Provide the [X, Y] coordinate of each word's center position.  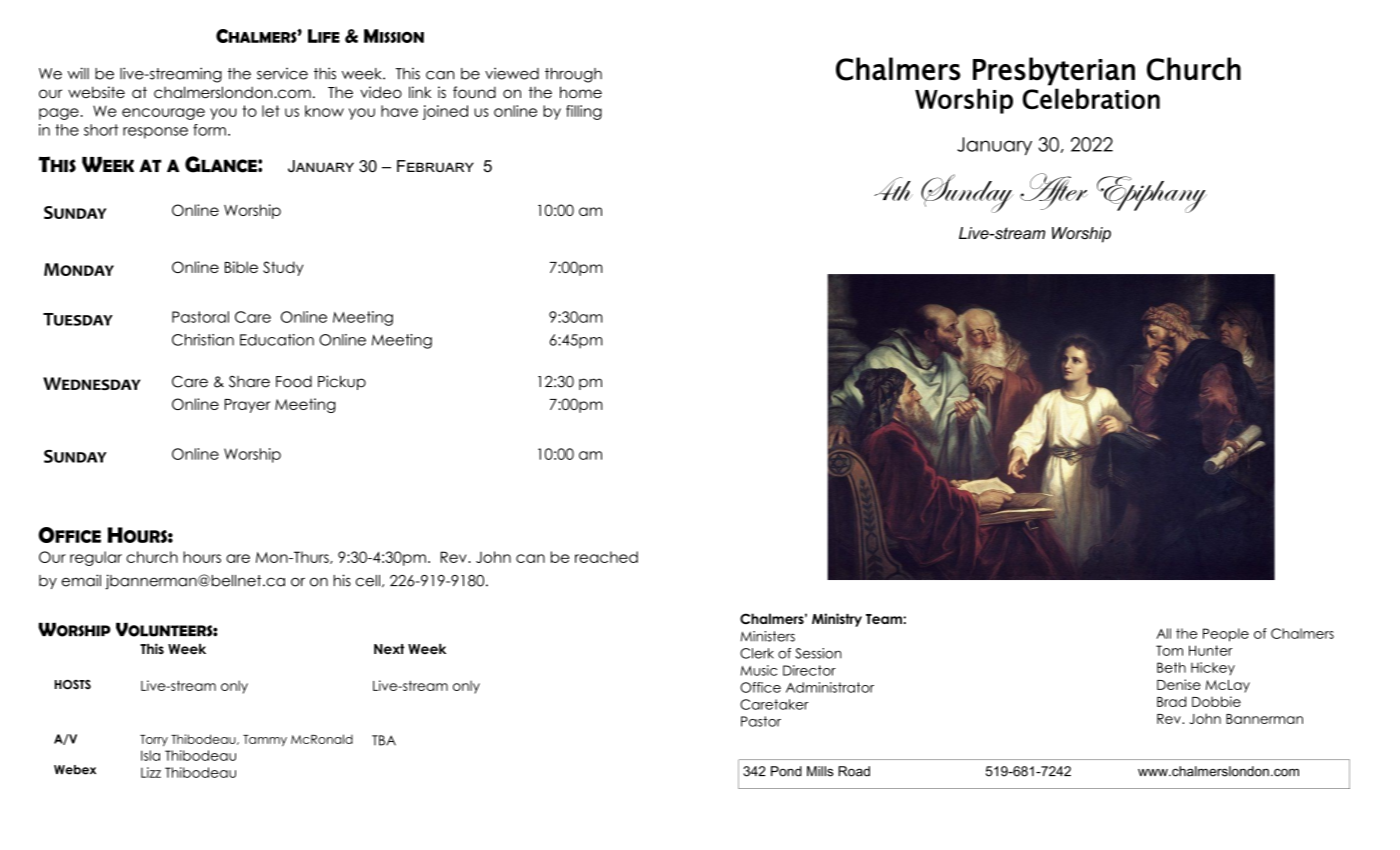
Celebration [1091, 98]
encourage [163, 114]
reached [606, 557]
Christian [203, 340]
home [581, 92]
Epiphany [1152, 194]
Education [277, 340]
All [1163, 633]
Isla [150, 755]
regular [96, 558]
